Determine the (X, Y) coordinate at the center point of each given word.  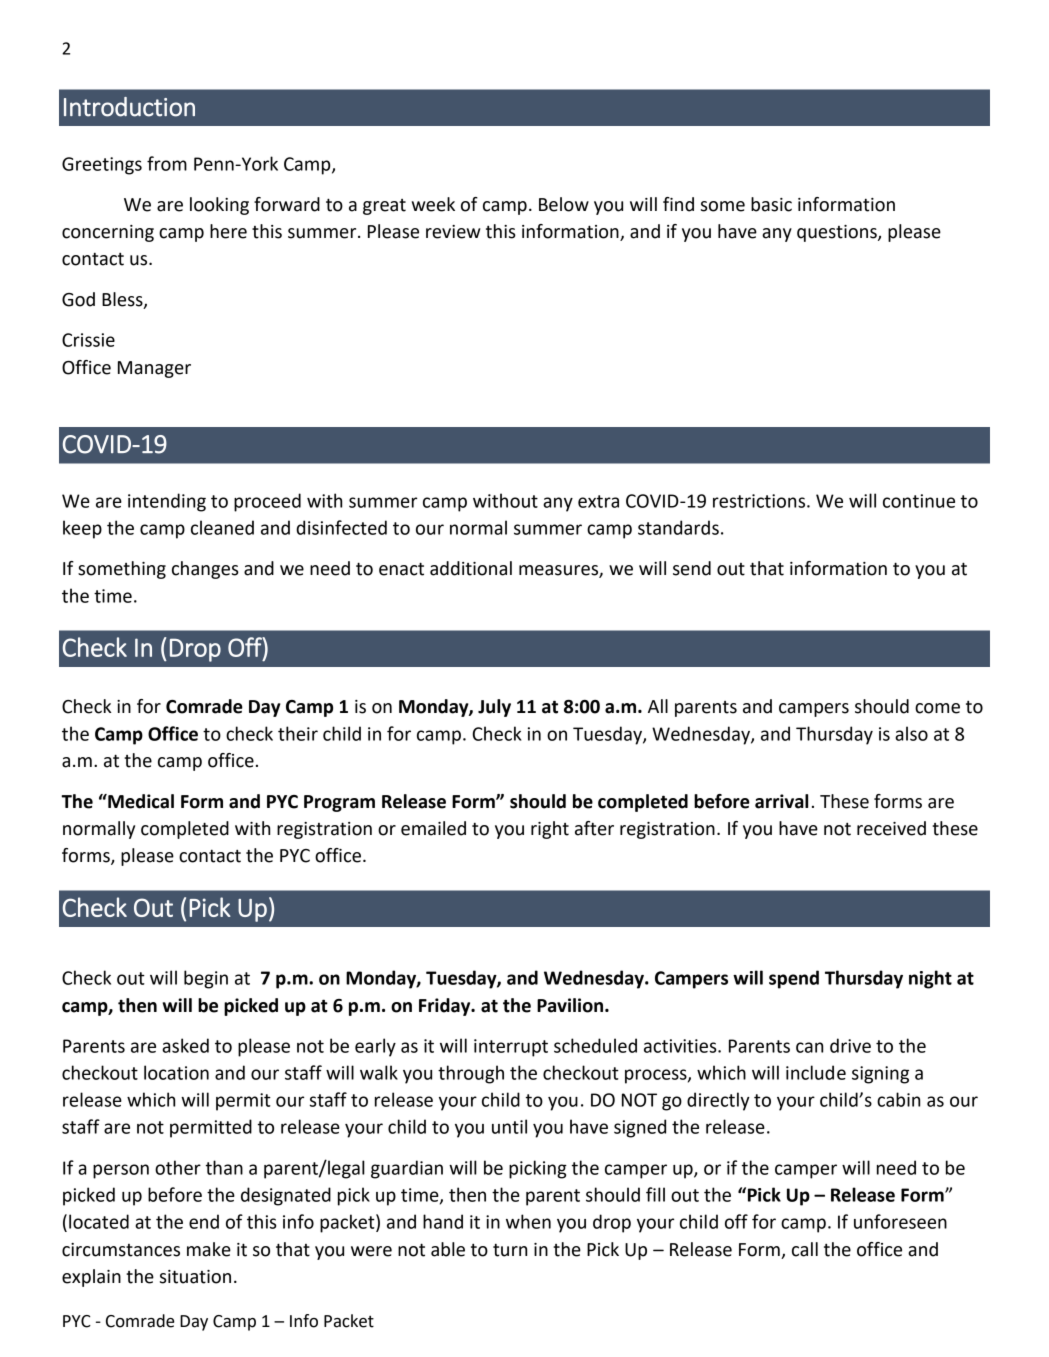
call (805, 1249)
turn (510, 1250)
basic (771, 204)
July (494, 708)
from (167, 163)
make (209, 1249)
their (298, 733)
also (911, 733)
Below (564, 204)
